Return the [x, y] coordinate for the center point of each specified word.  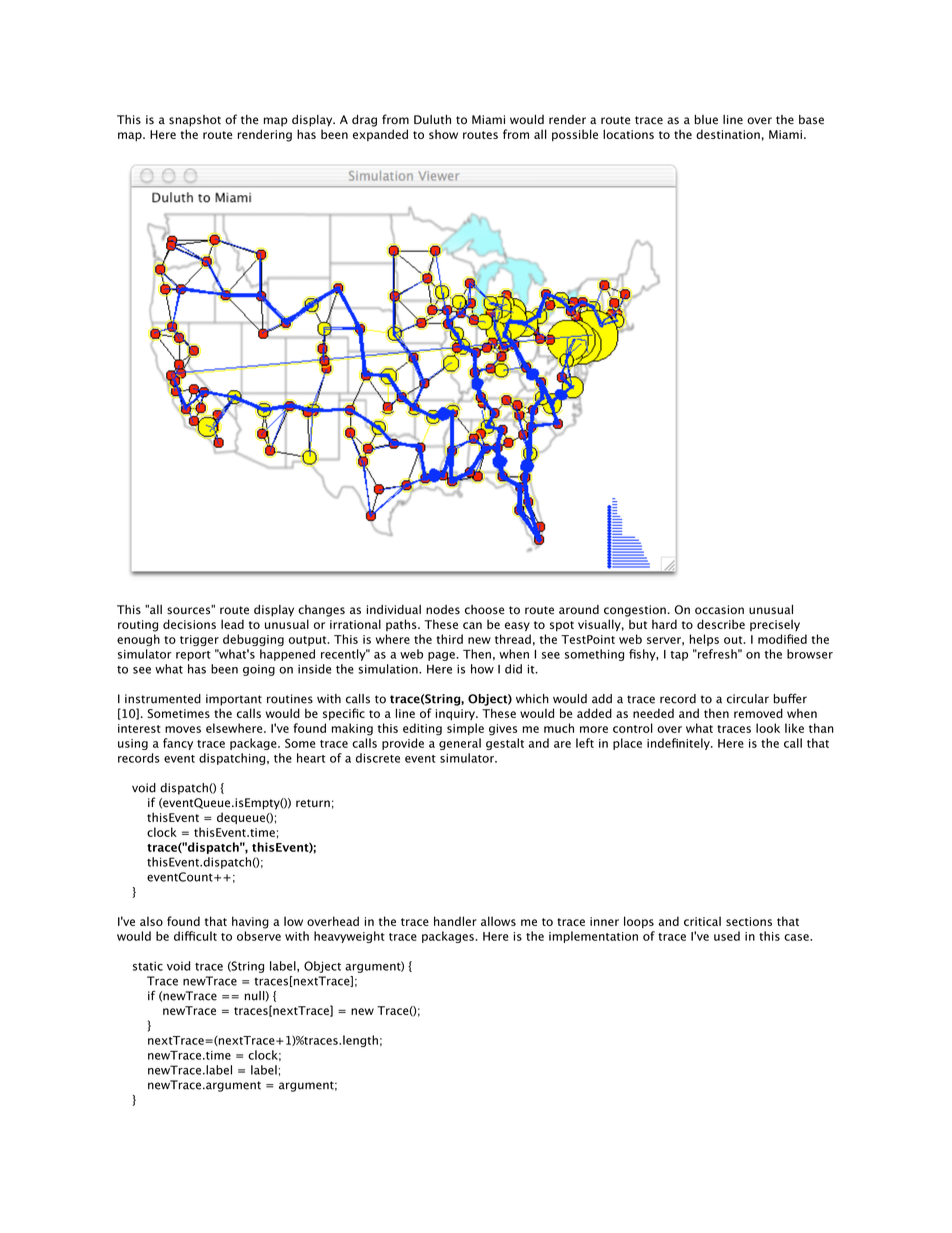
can [472, 625]
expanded [380, 135]
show [443, 134]
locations [628, 134]
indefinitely [679, 744]
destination [728, 134]
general [460, 744]
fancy [178, 744]
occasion [719, 610]
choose [484, 610]
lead [232, 624]
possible [575, 135]
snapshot [195, 121]
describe [721, 624]
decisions [189, 624]
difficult [195, 936]
